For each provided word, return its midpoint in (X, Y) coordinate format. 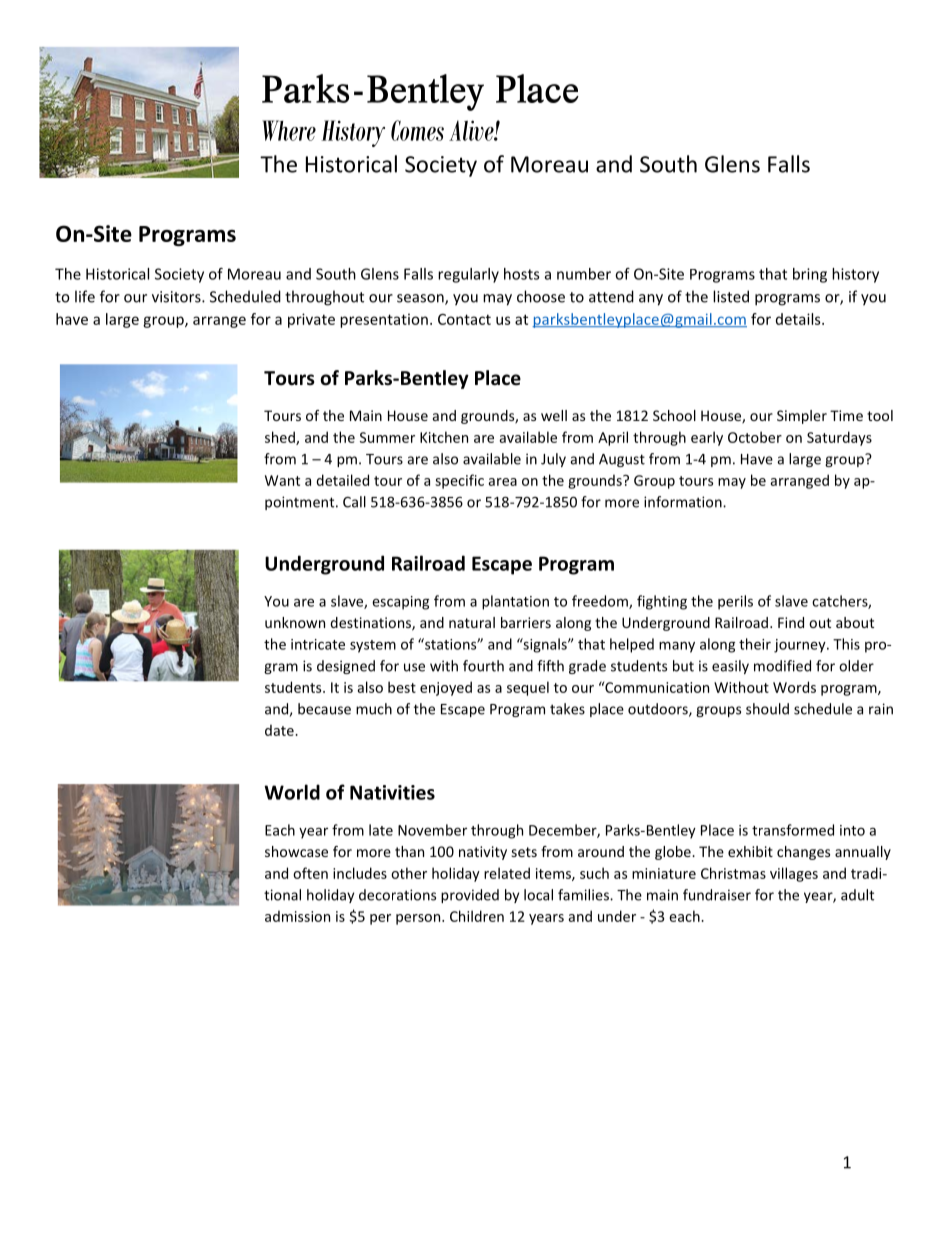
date (280, 730)
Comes (417, 130)
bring (810, 275)
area (502, 482)
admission (297, 916)
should (767, 709)
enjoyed (446, 688)
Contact (464, 319)
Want (282, 480)
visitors (177, 297)
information (684, 502)
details (799, 319)
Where (289, 130)
